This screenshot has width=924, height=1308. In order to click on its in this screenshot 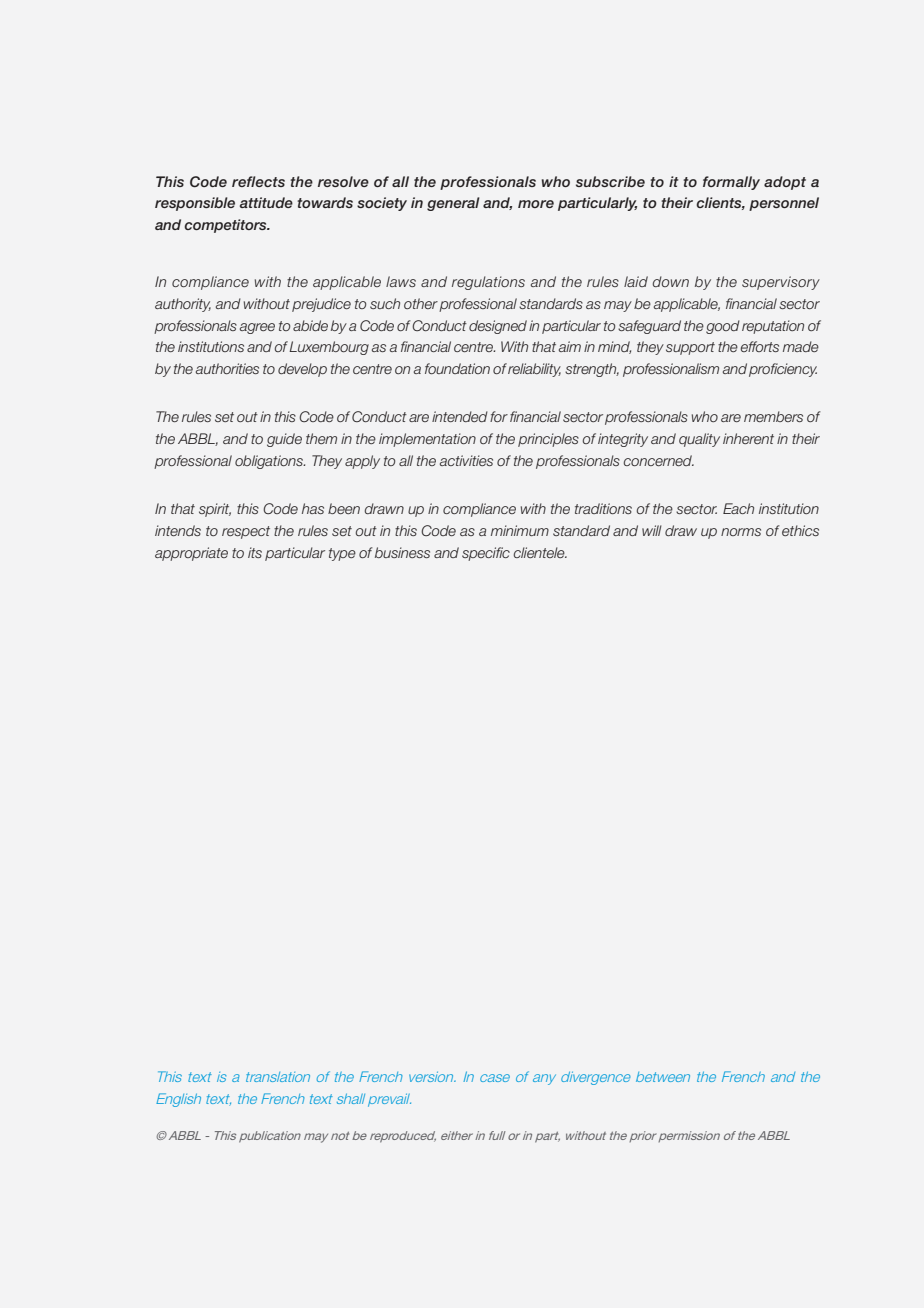, I will do `click(255, 552)`.
